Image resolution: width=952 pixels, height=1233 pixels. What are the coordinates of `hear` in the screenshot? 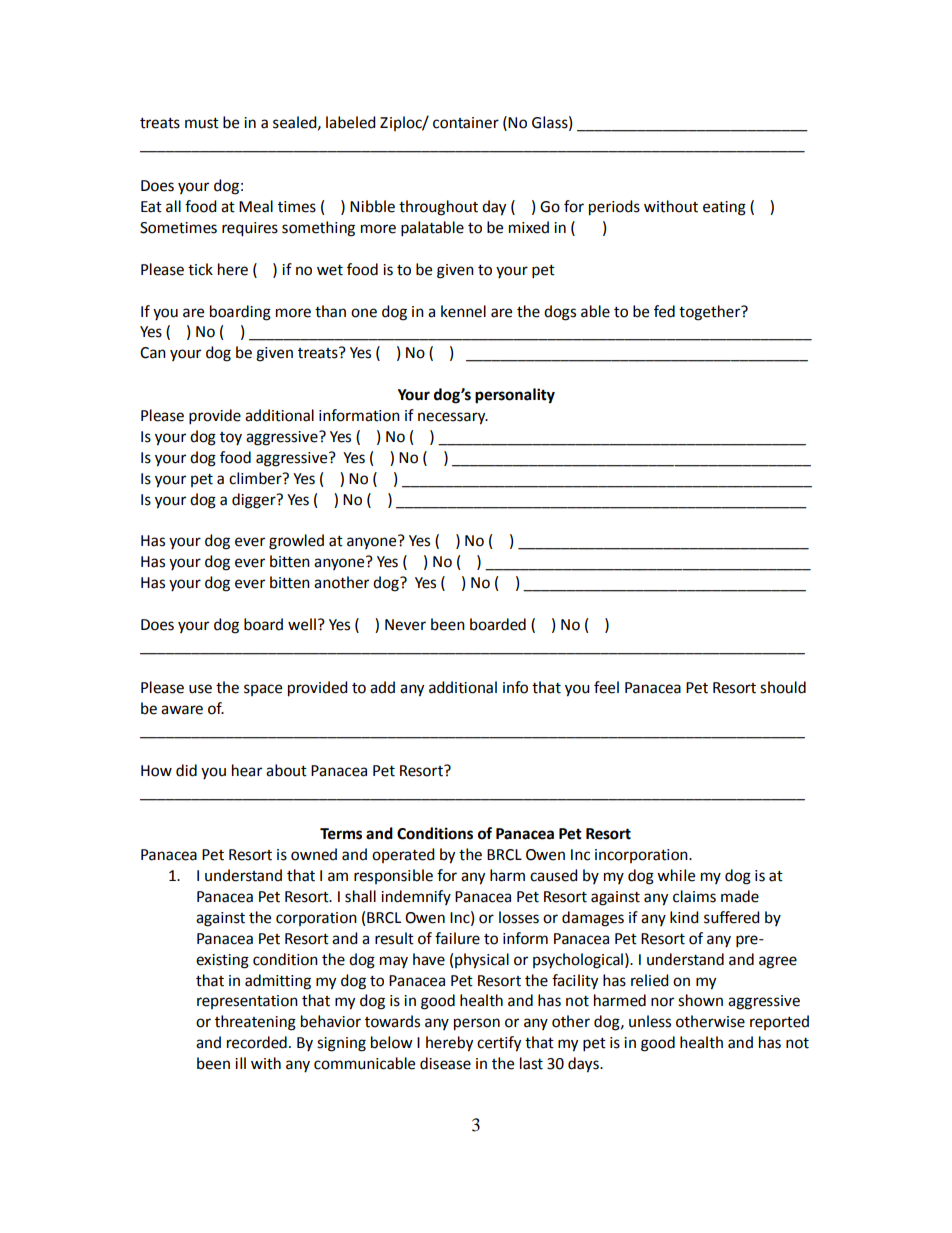 It's located at (247, 770).
